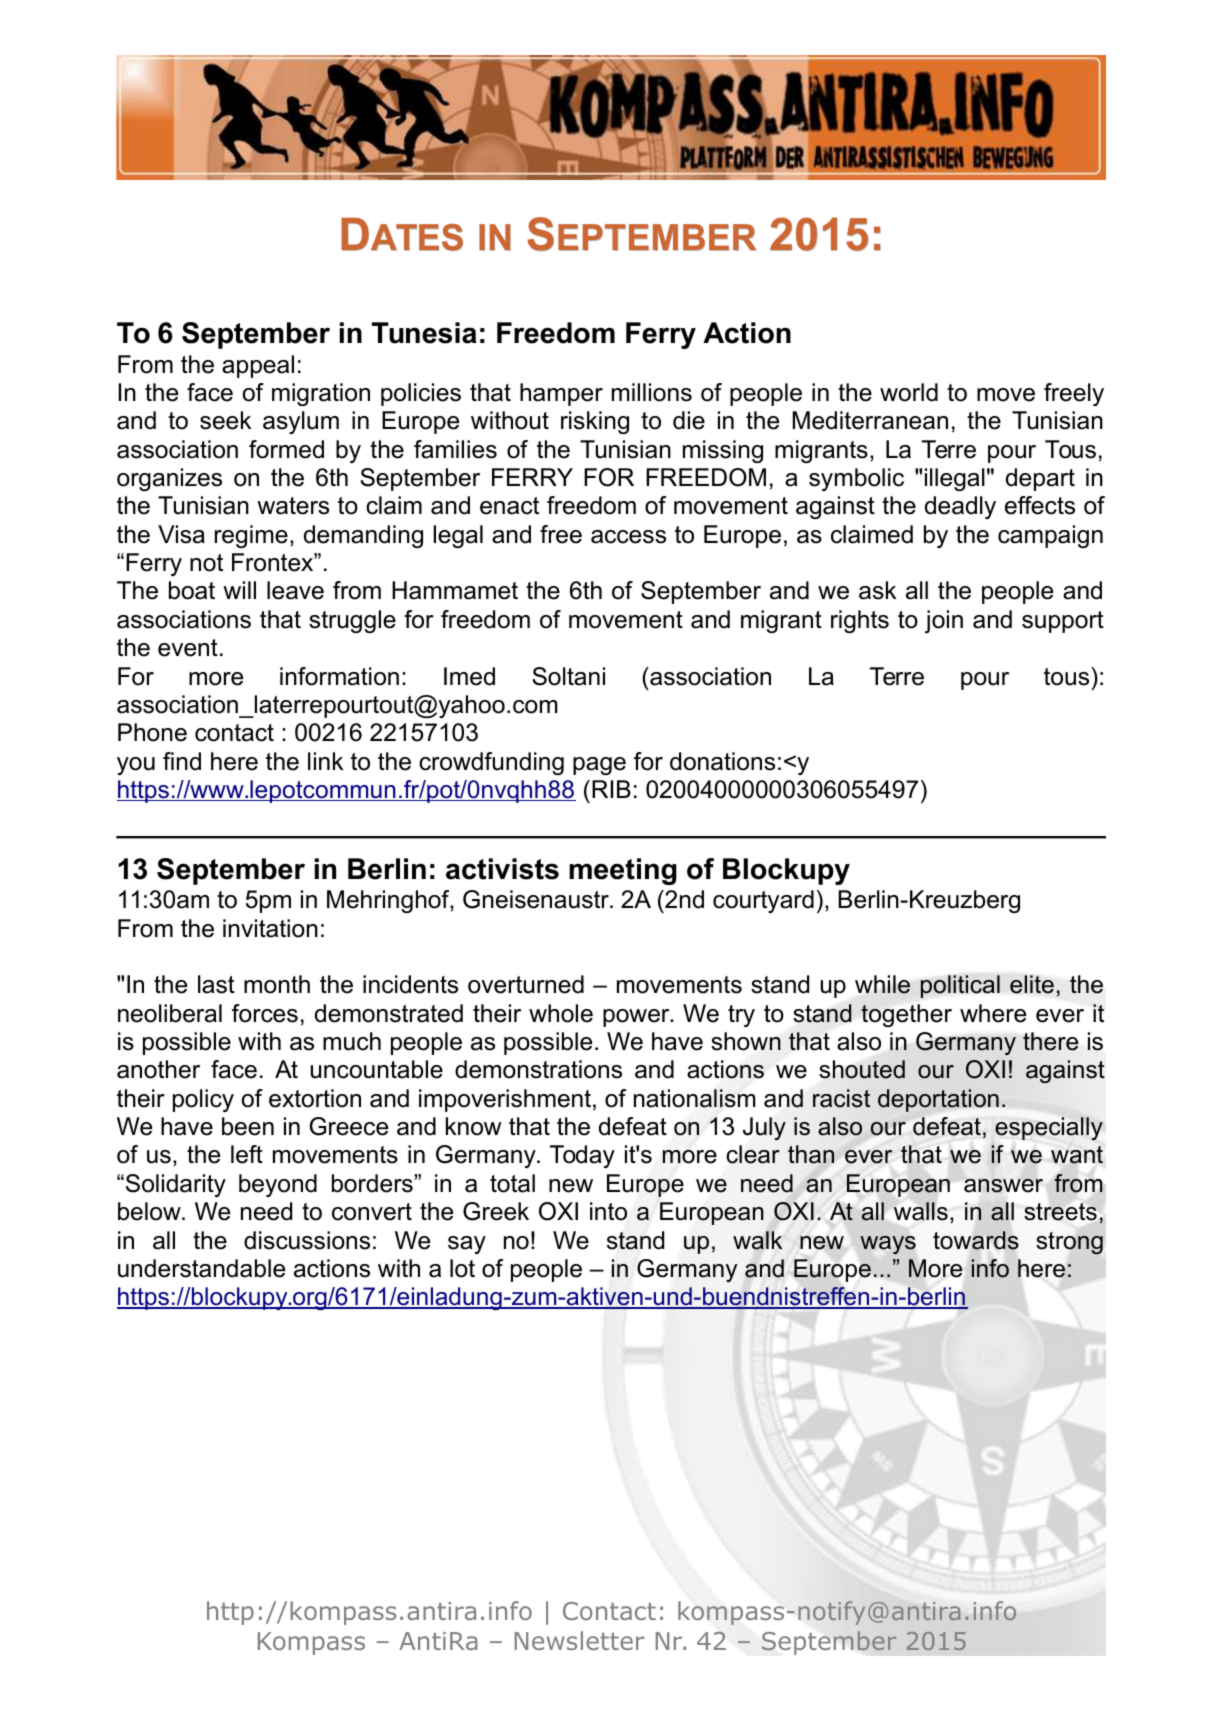 The width and height of the page is (1222, 1730). What do you see at coordinates (225, 420) in the page?
I see `seek` at bounding box center [225, 420].
